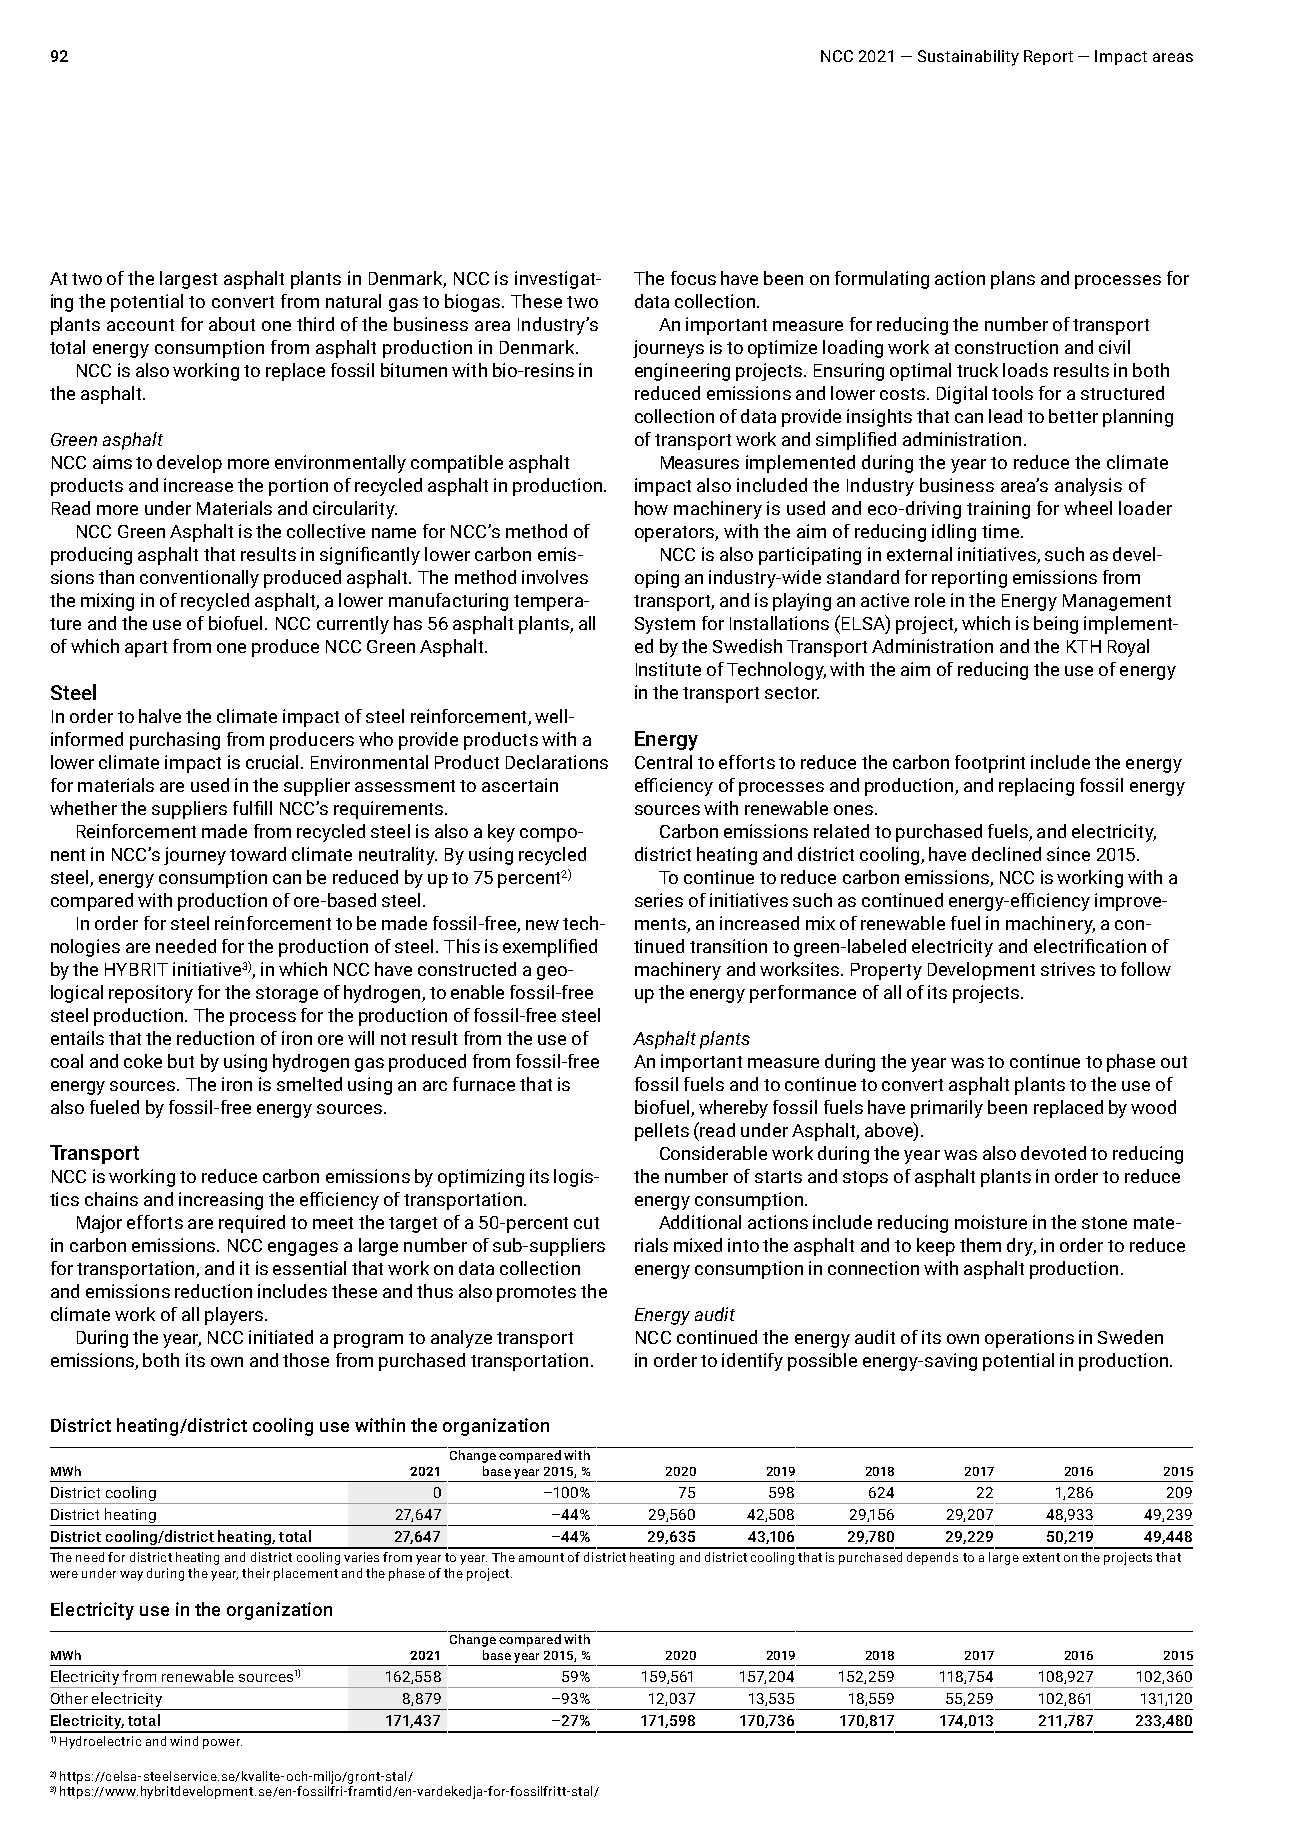  What do you see at coordinates (541, 1557) in the document?
I see `amount` at bounding box center [541, 1557].
